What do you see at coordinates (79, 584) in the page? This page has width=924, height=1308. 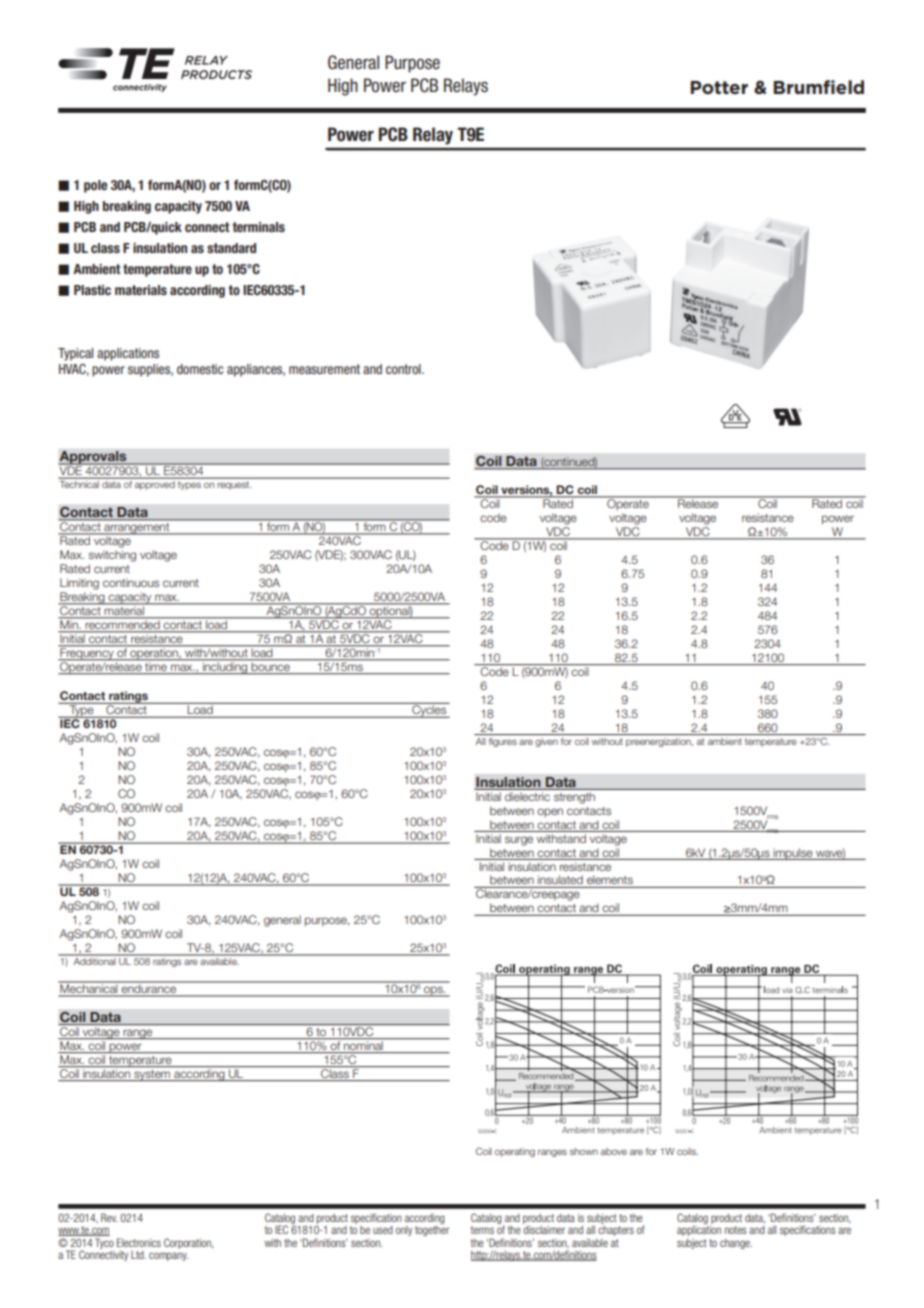 I see `Limiting` at bounding box center [79, 584].
